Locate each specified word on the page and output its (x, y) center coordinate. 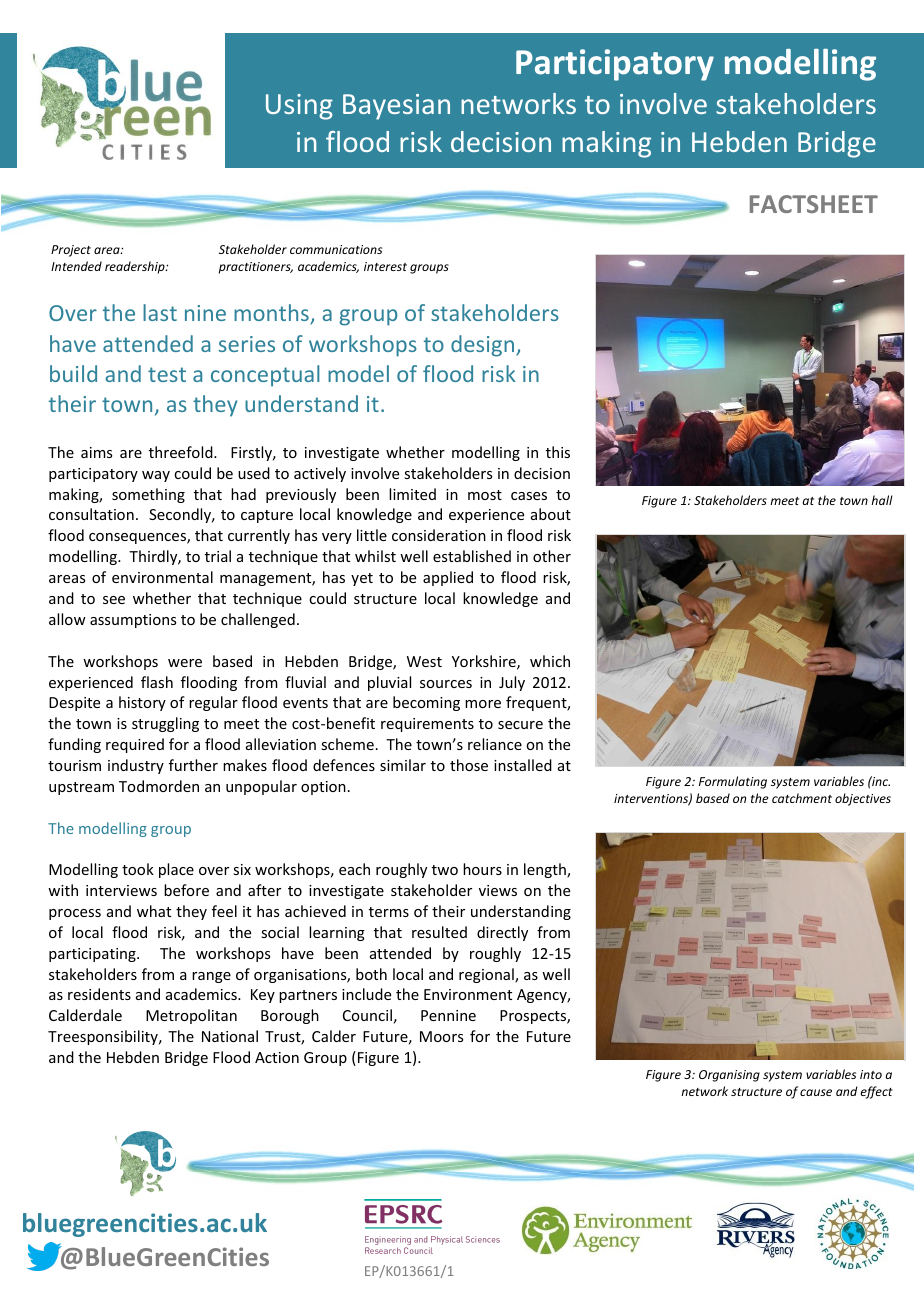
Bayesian (396, 107)
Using (299, 107)
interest (385, 266)
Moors (441, 1036)
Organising (729, 1076)
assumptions (133, 621)
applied (448, 578)
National (230, 1036)
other (552, 556)
